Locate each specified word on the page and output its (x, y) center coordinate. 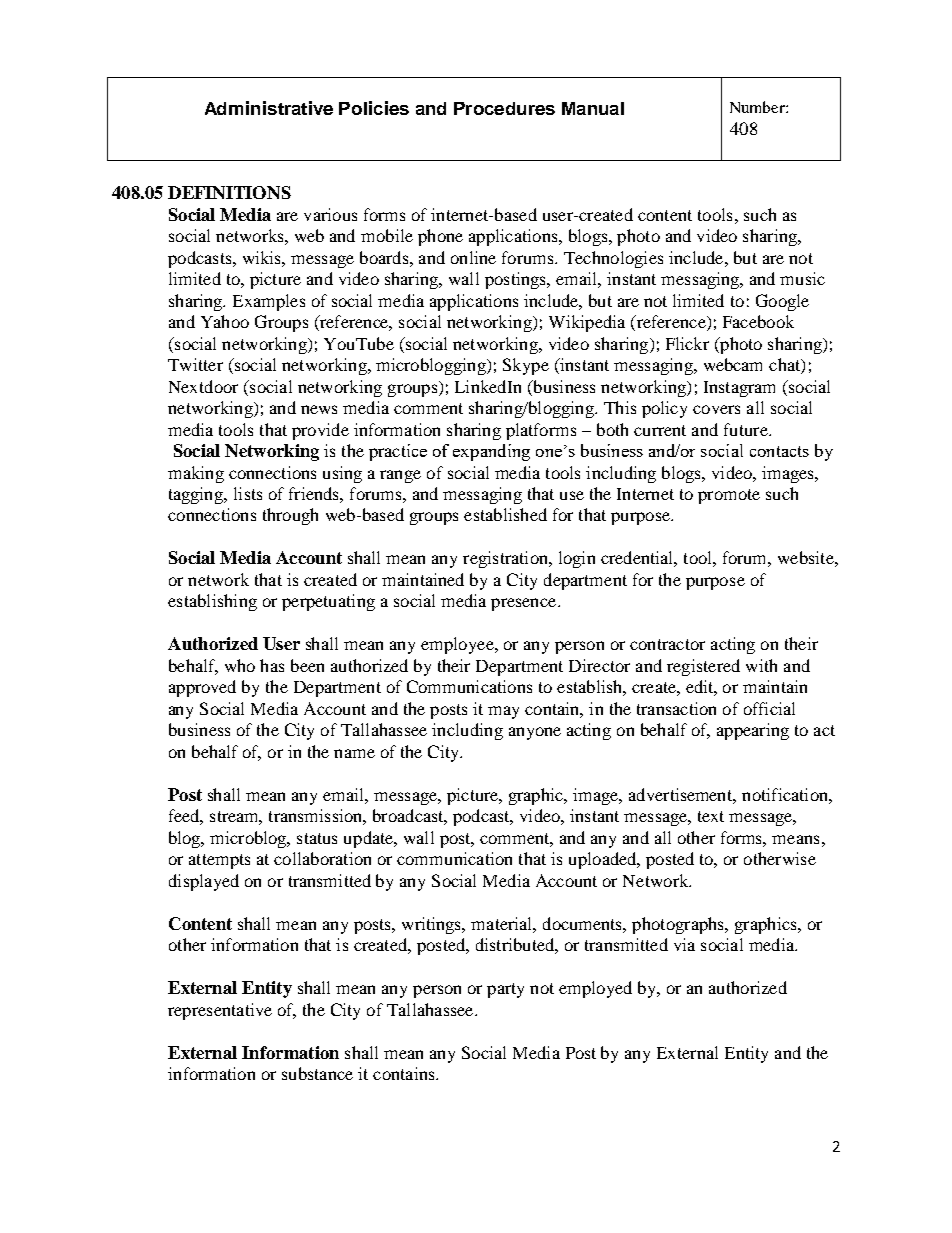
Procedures (504, 108)
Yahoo (225, 321)
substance (317, 1073)
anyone (535, 733)
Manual (593, 108)
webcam (733, 364)
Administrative (269, 108)
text (711, 816)
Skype (526, 366)
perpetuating (328, 602)
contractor (667, 644)
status (317, 838)
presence (525, 604)
